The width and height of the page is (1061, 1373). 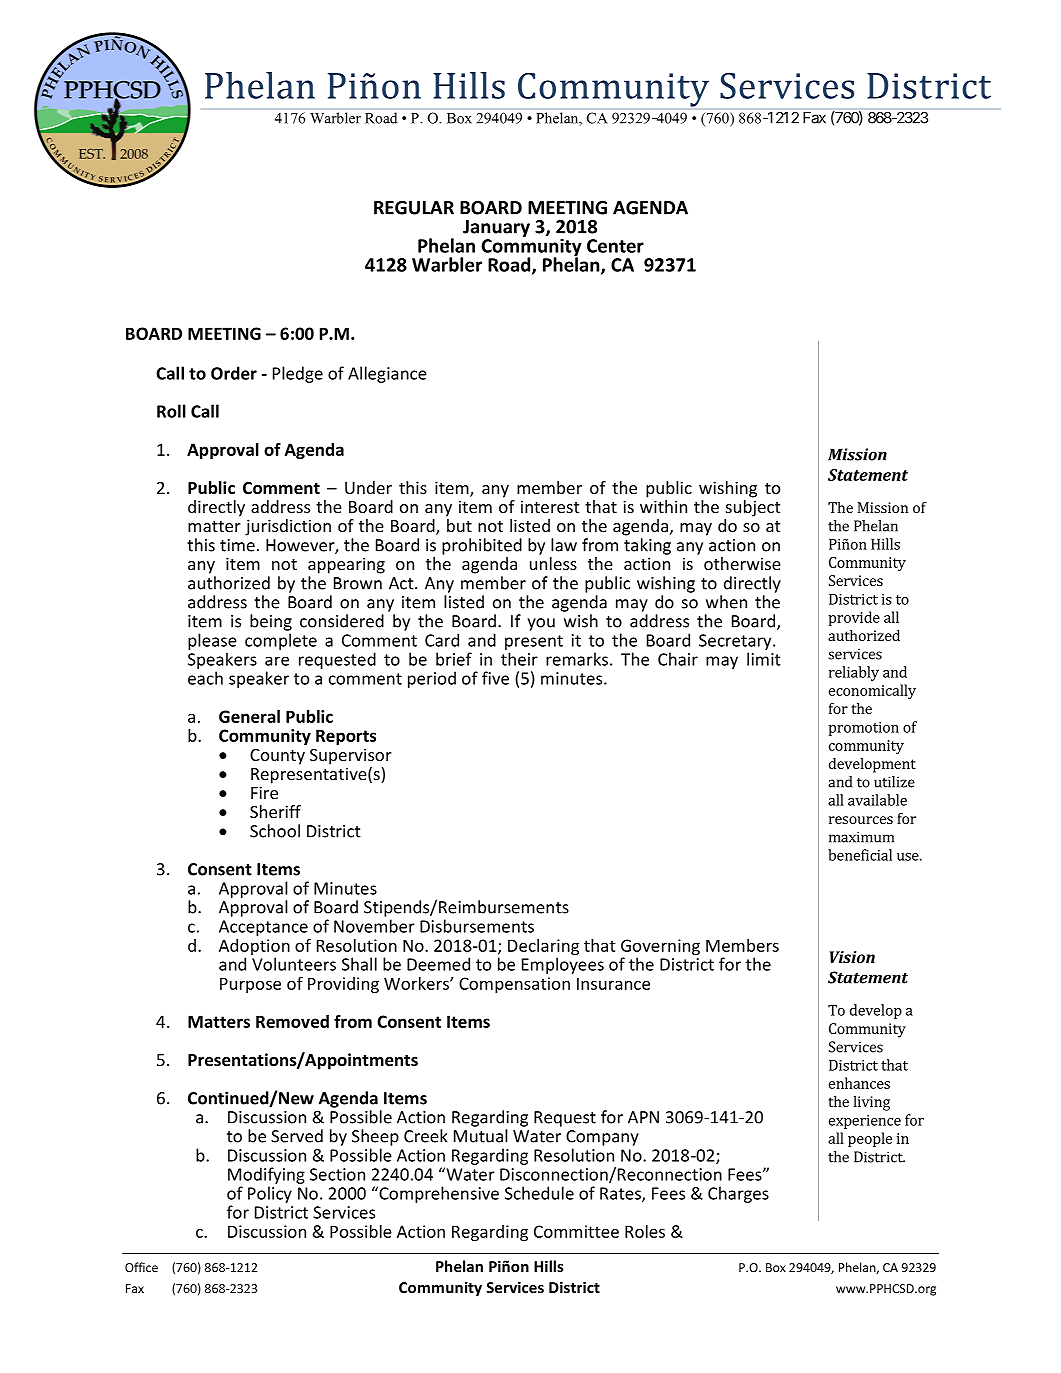 I want to click on Committee, so click(x=576, y=1231).
